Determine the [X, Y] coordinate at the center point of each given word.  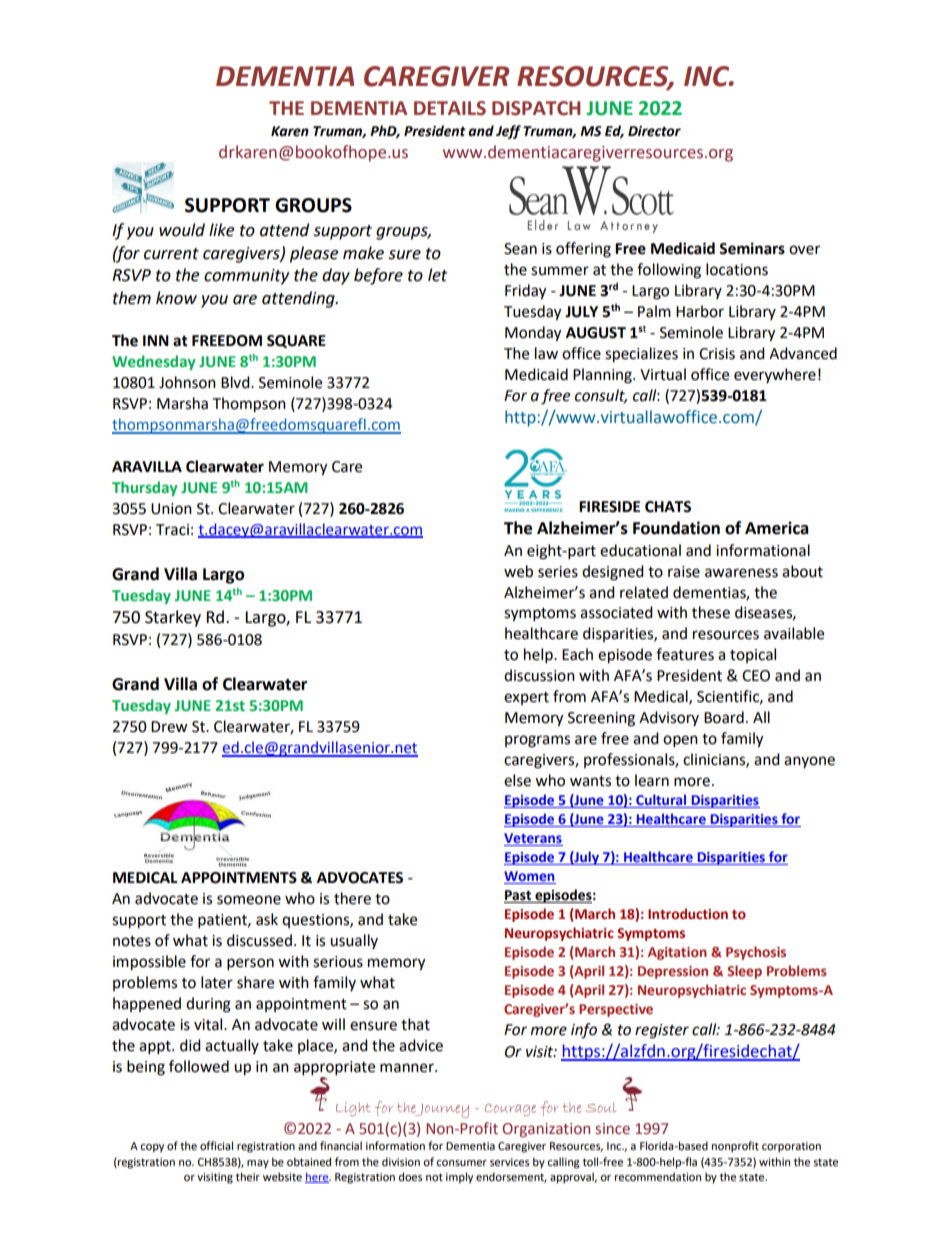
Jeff [508, 132]
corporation [791, 1147]
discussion [539, 675]
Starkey [173, 618]
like [221, 230]
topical [753, 655]
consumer [461, 1163]
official [216, 1145]
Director [654, 131]
